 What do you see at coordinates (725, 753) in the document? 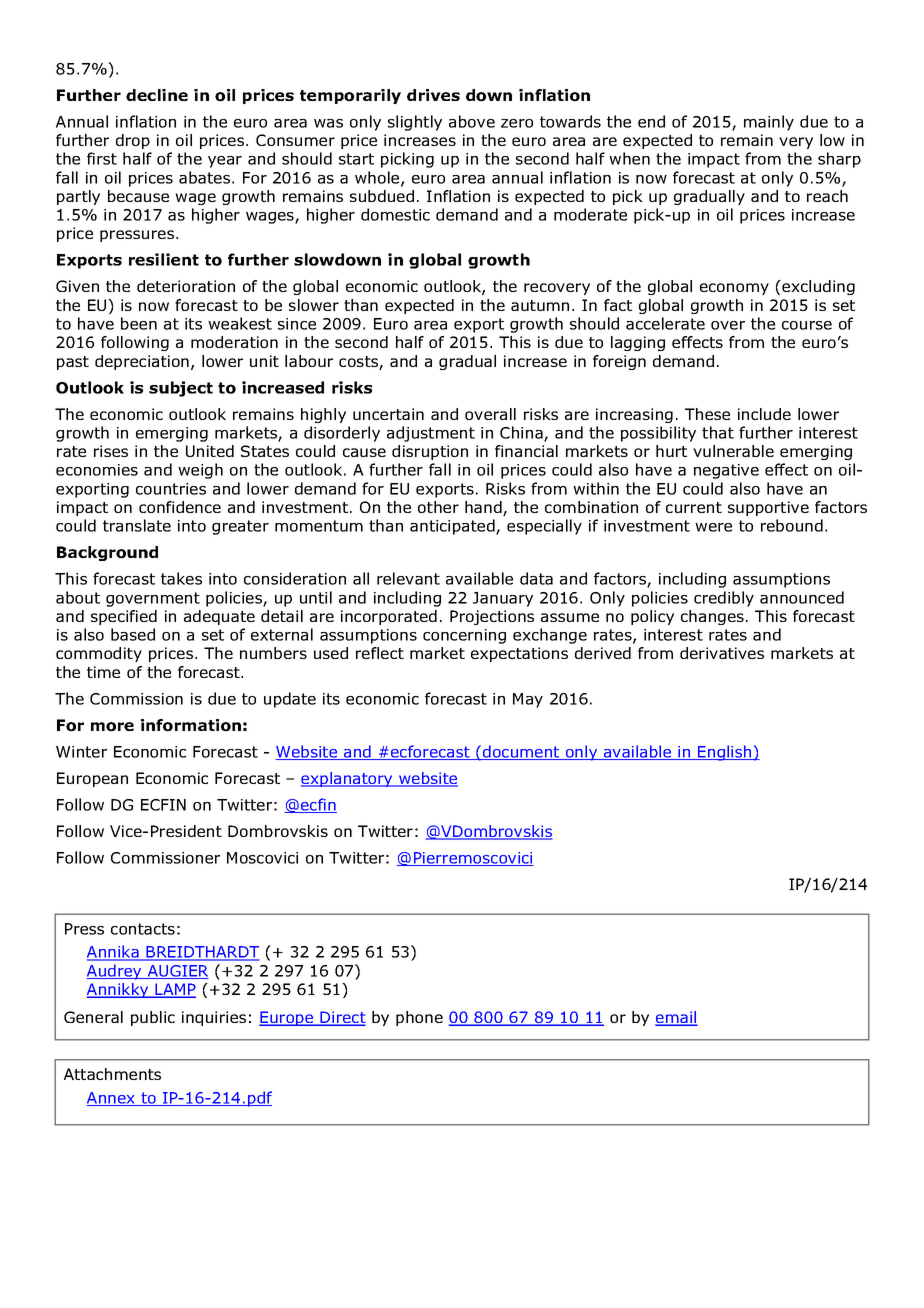
I see `English` at bounding box center [725, 753].
